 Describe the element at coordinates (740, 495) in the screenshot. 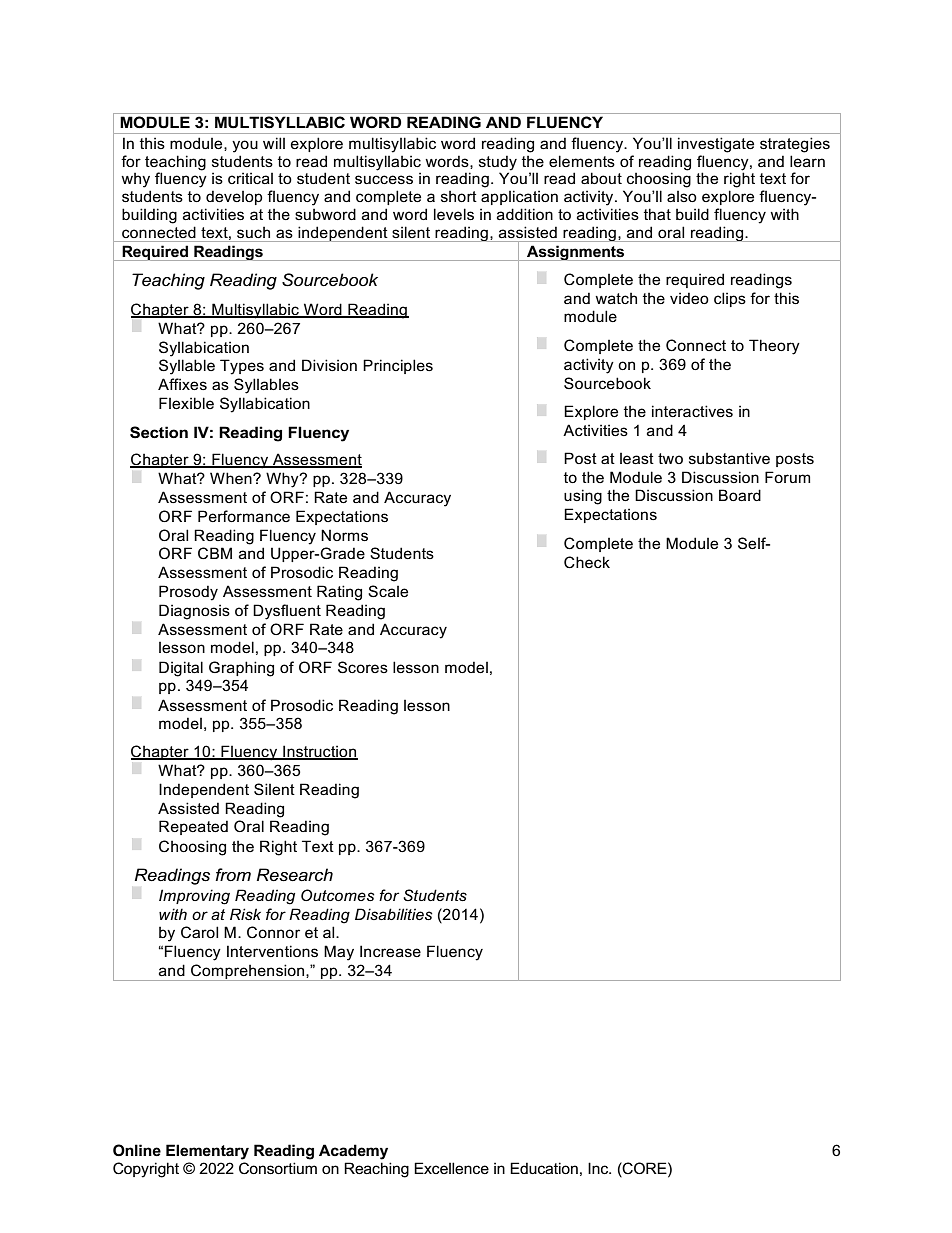

I see `Board` at that location.
